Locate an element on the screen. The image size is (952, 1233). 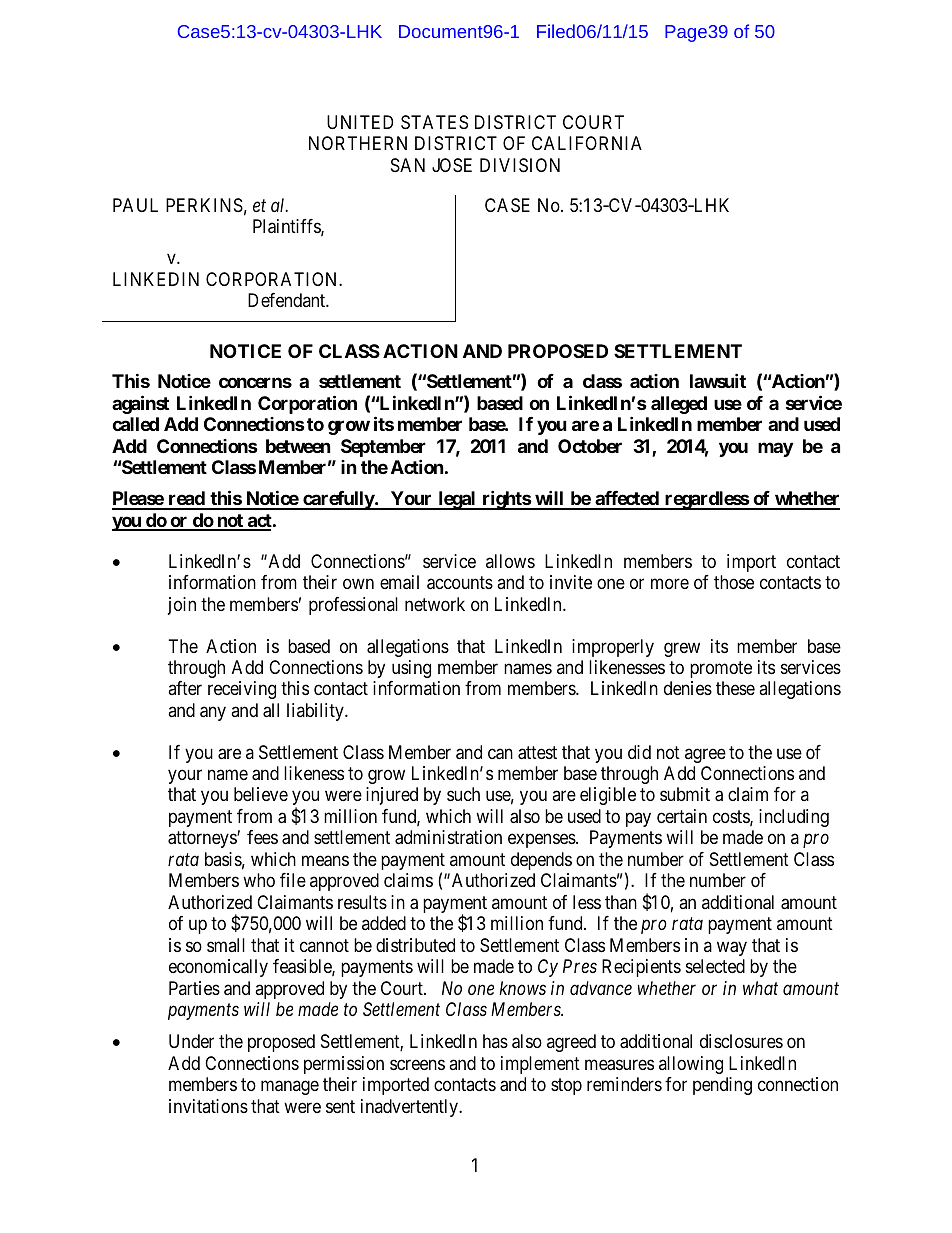
PERKINS is located at coordinates (204, 205).
